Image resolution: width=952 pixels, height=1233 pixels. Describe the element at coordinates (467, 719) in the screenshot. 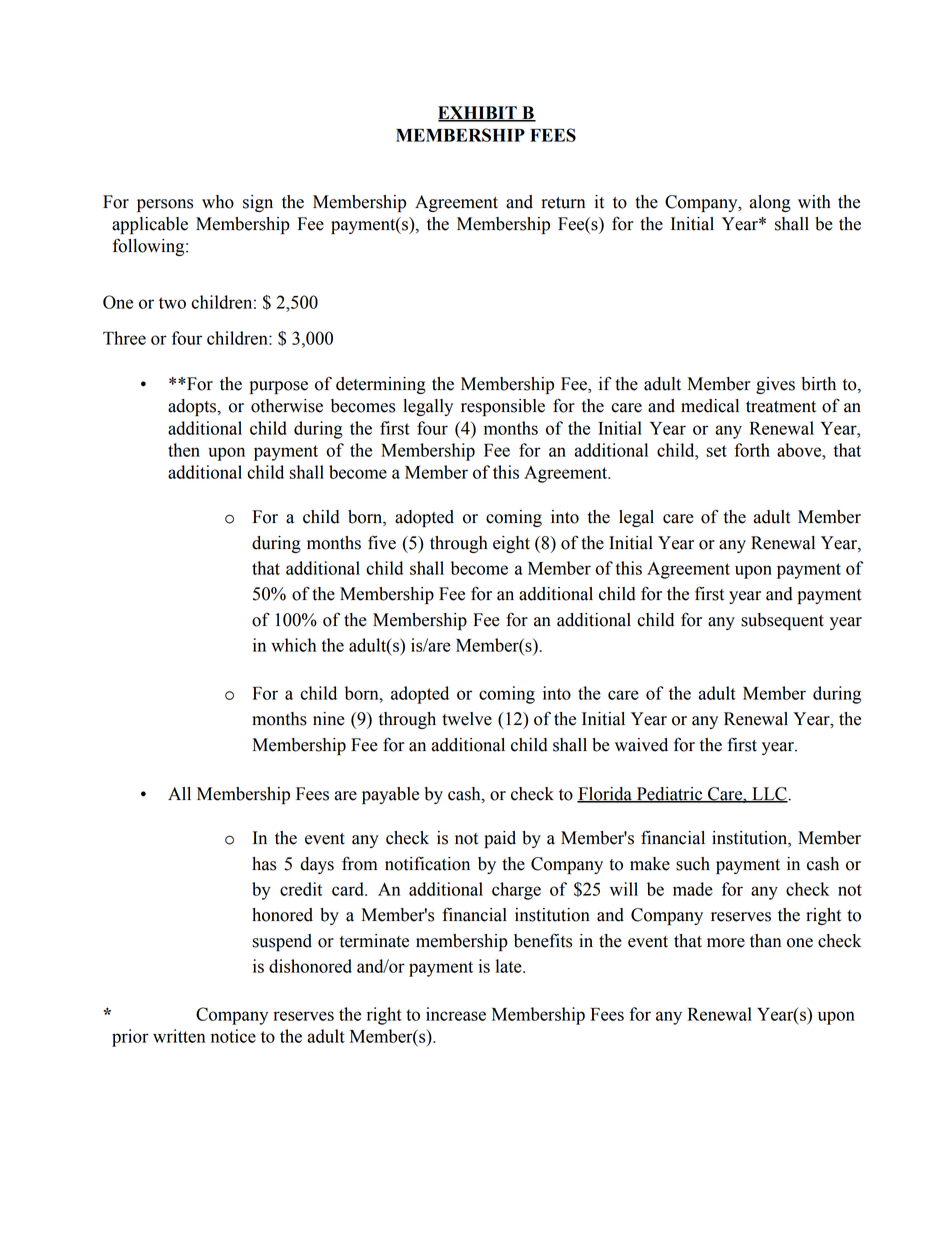

I see `twelve` at that location.
